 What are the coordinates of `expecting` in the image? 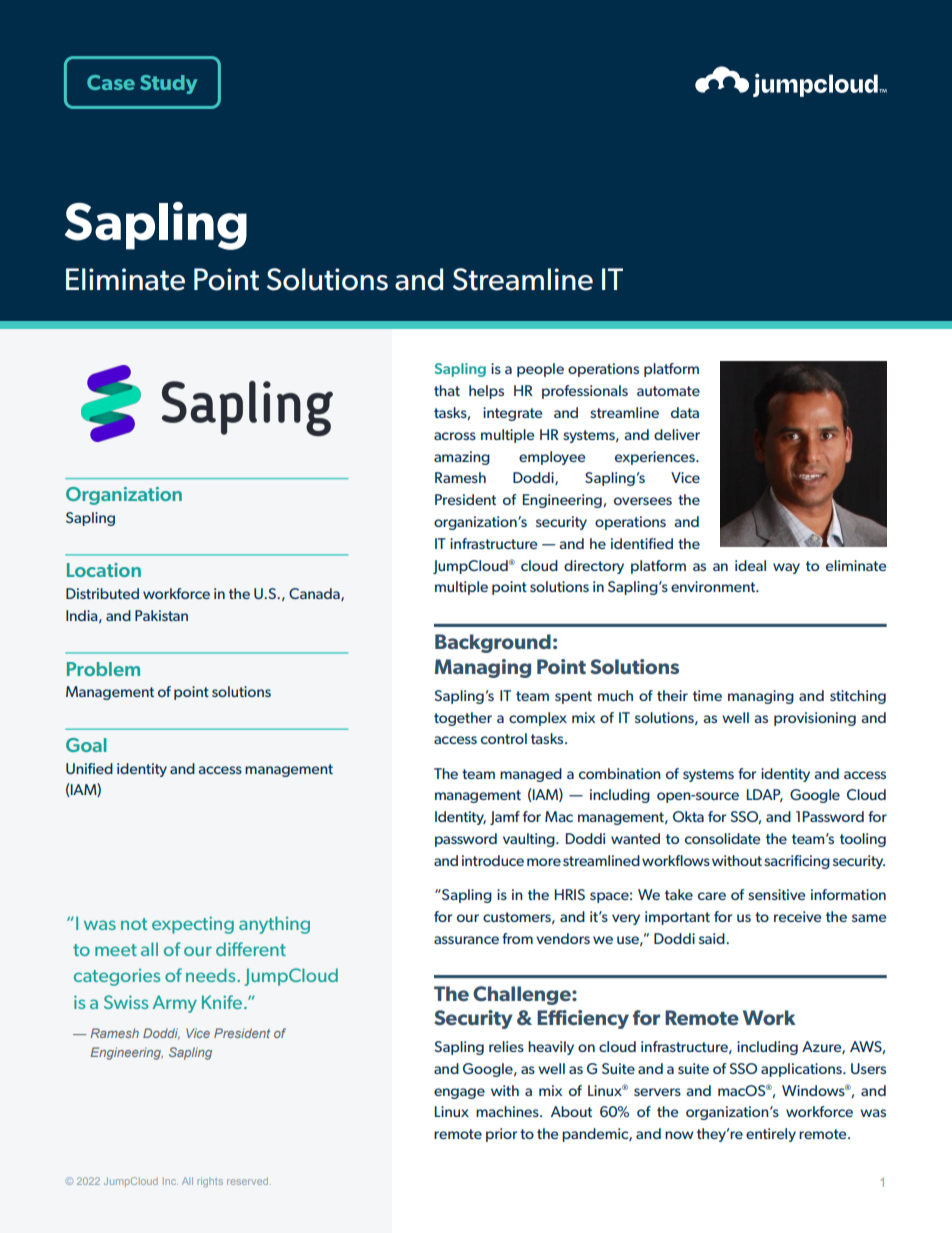 It's located at (193, 925).
